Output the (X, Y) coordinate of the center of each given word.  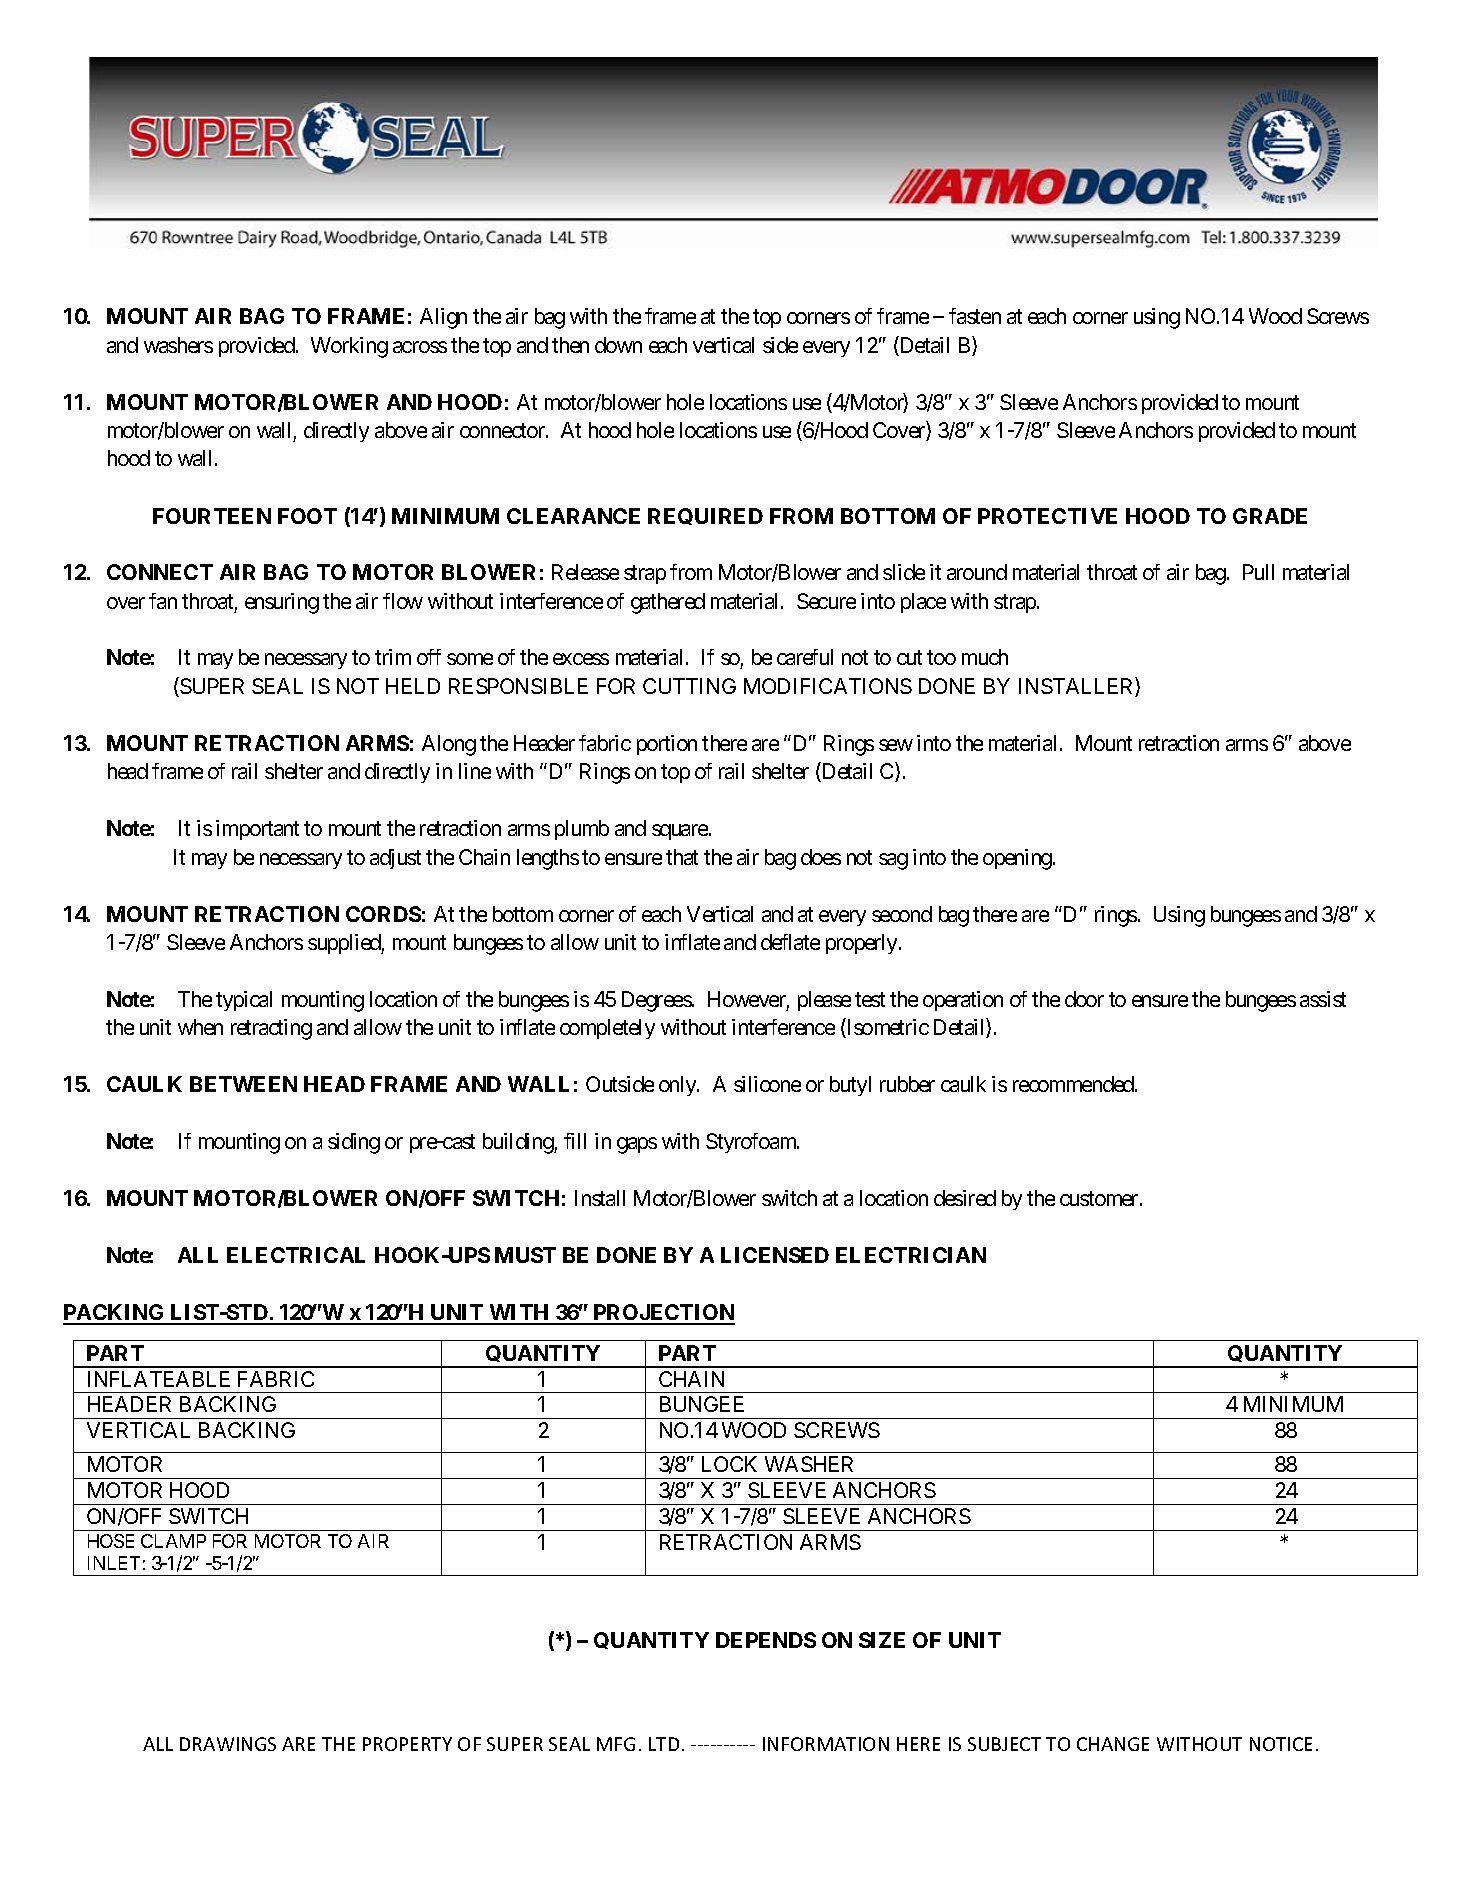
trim (393, 657)
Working (349, 347)
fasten (975, 316)
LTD (664, 1744)
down (618, 345)
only (678, 1086)
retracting (271, 1029)
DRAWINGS (228, 1744)
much (985, 657)
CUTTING (689, 686)
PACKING (115, 1314)
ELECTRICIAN (911, 1255)
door (1084, 999)
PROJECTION (663, 1314)
